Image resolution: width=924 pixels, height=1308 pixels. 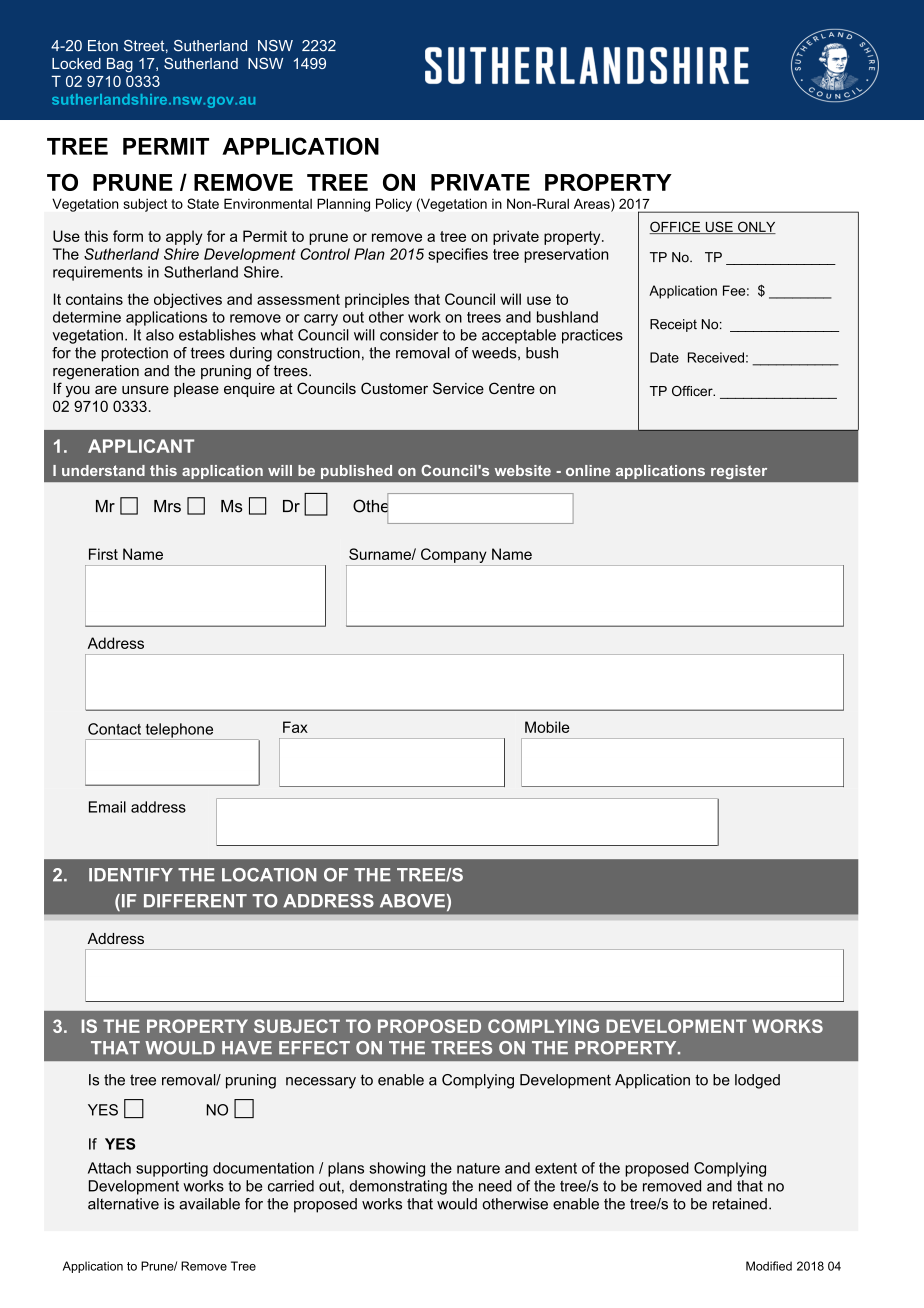 What do you see at coordinates (740, 1204) in the screenshot?
I see `retained` at bounding box center [740, 1204].
